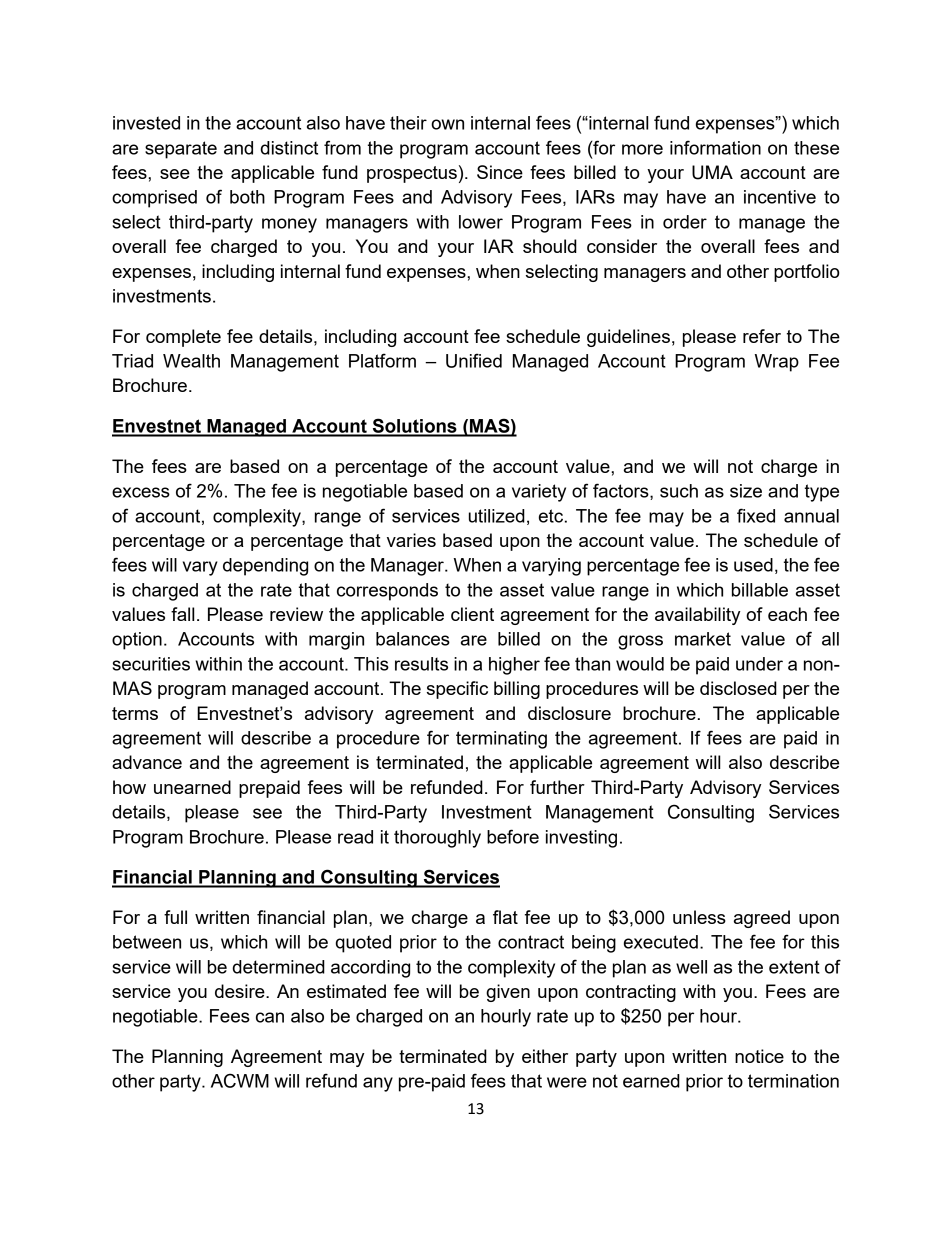 The height and width of the document is (1233, 952). What do you see at coordinates (147, 762) in the document?
I see `advance` at bounding box center [147, 762].
